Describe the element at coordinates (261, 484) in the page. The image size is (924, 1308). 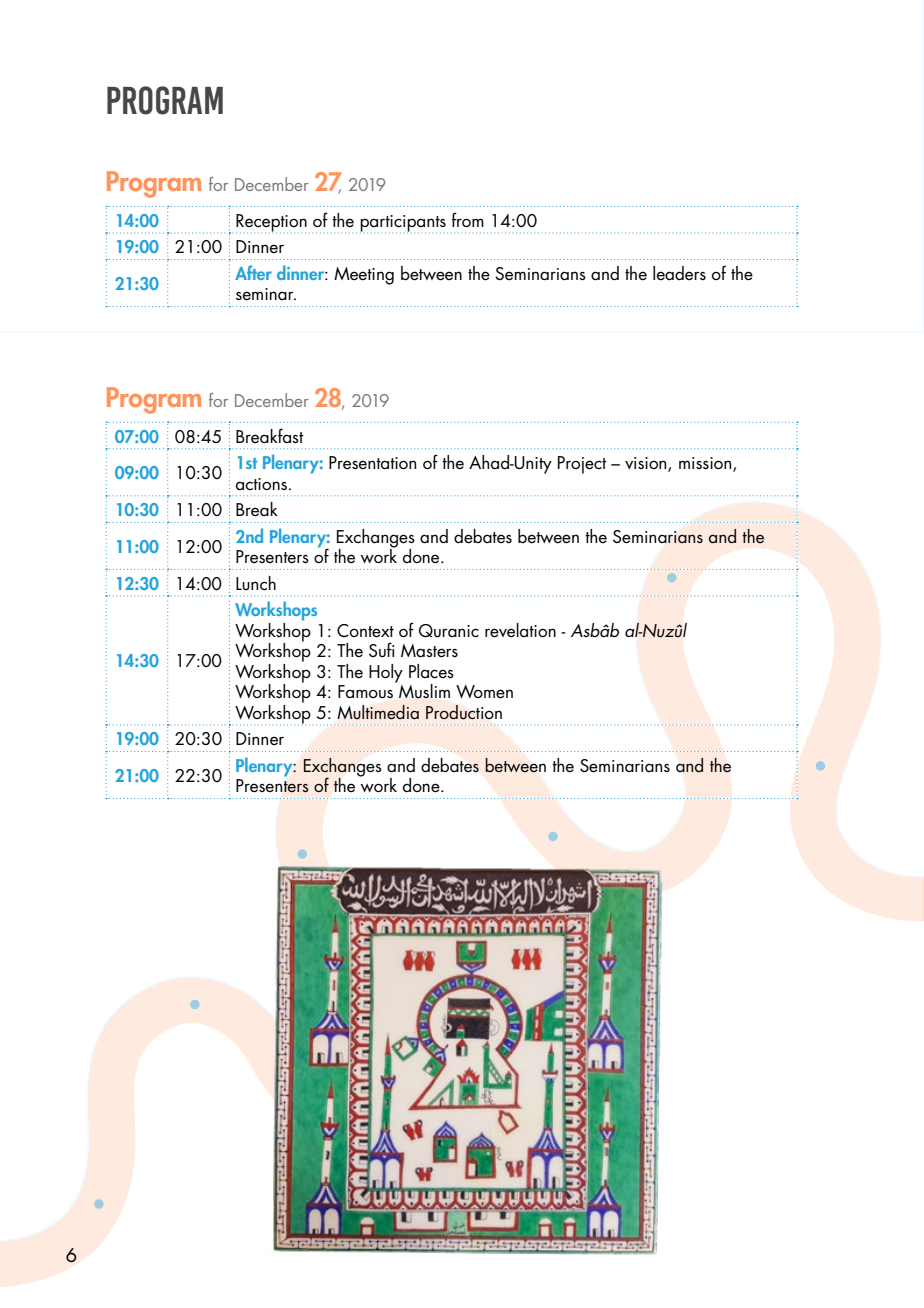
I see `actions` at that location.
